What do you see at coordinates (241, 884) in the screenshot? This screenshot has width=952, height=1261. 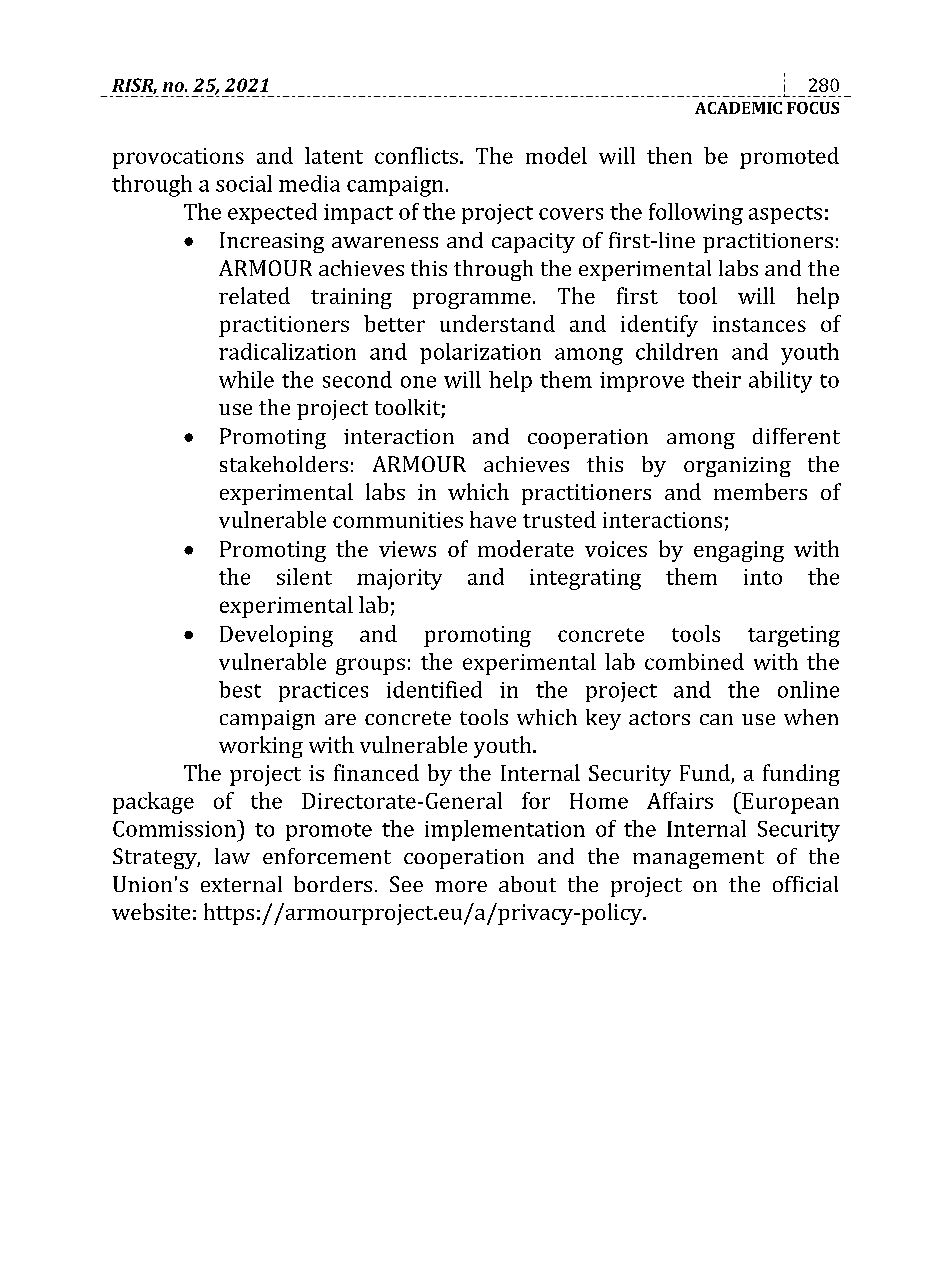 I see `external` at bounding box center [241, 884].
